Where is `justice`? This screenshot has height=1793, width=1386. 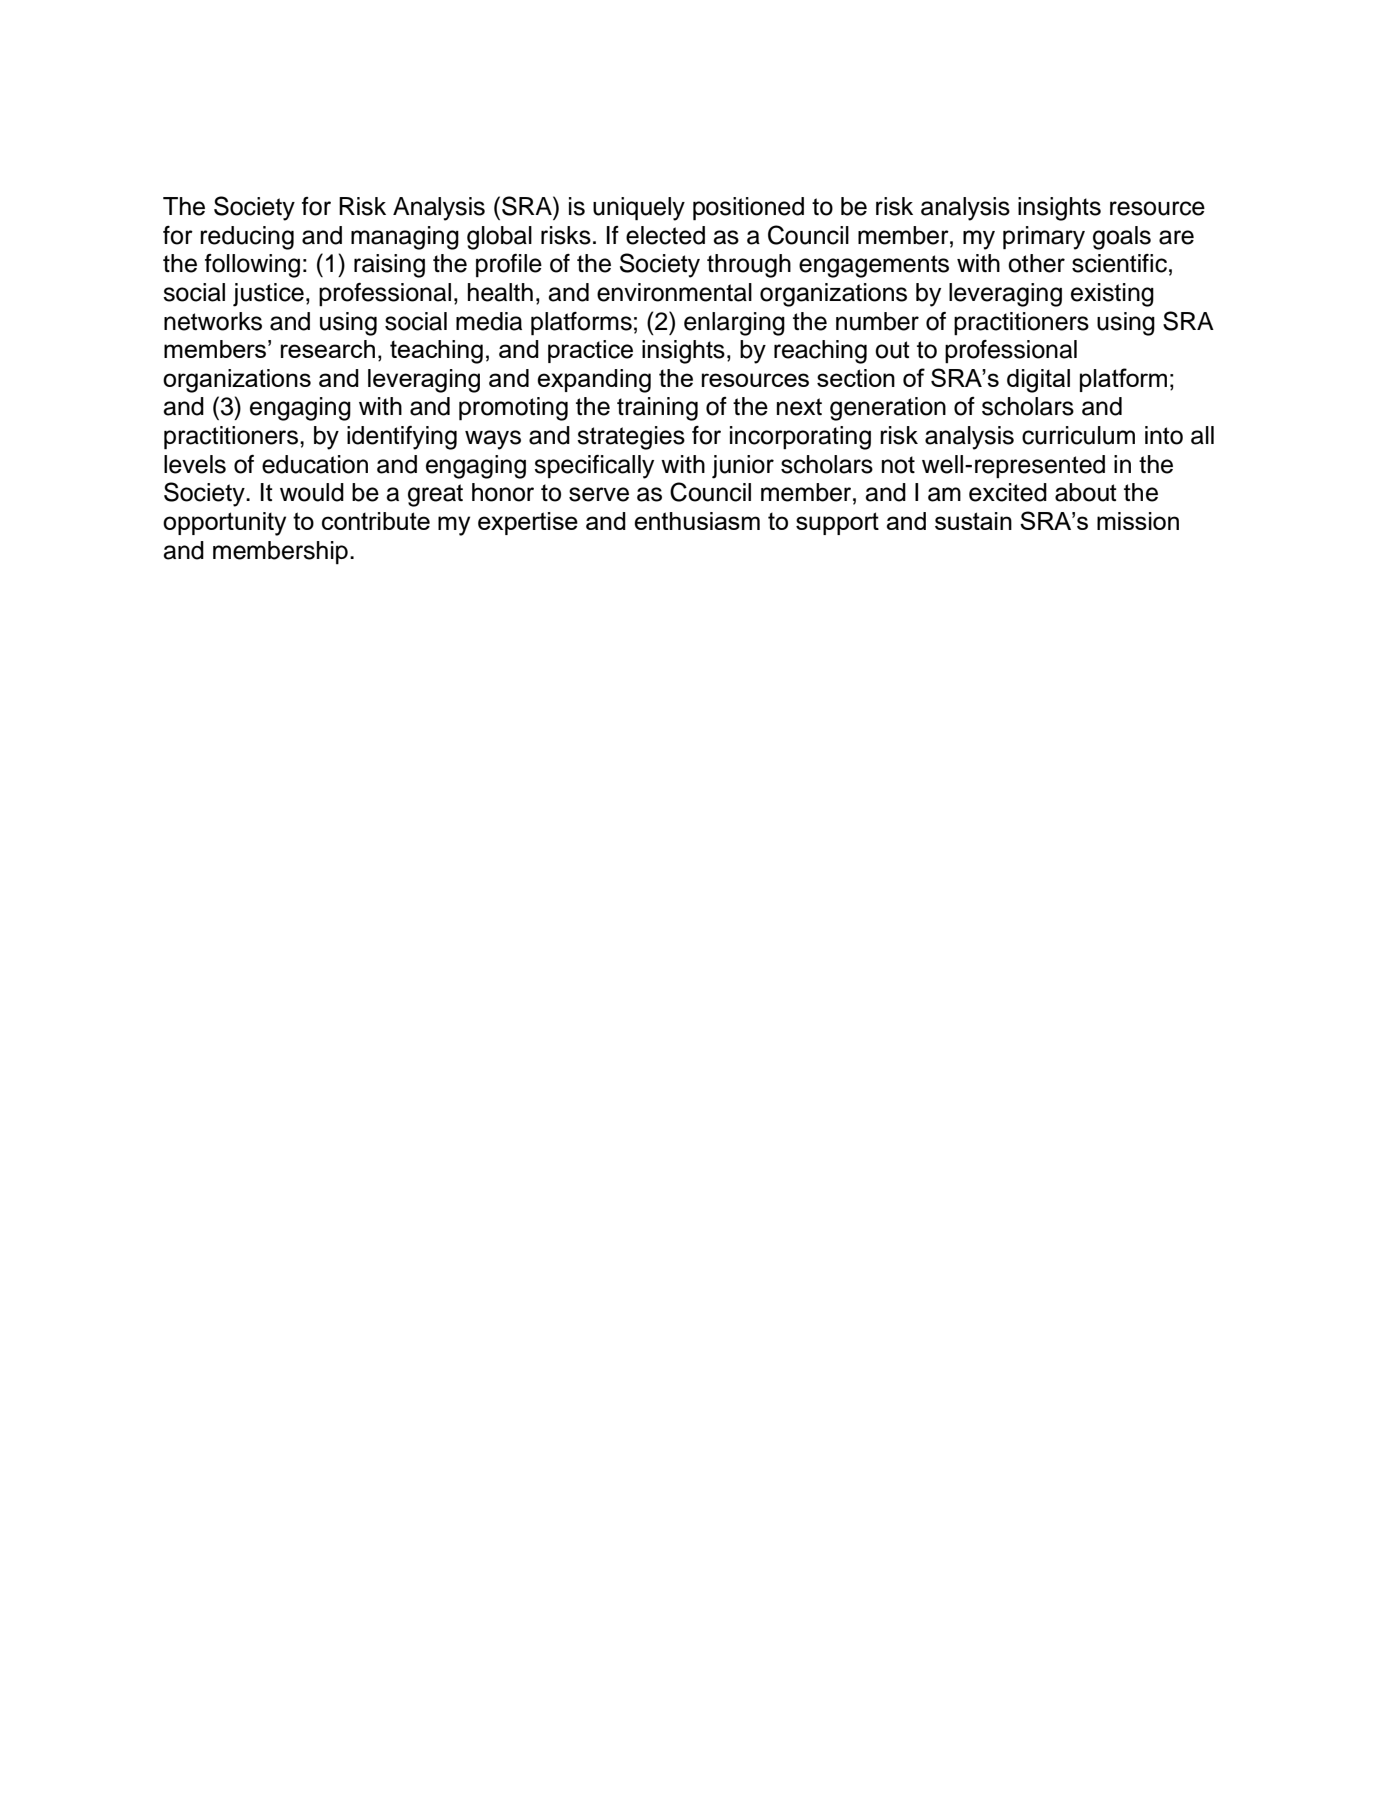
justice is located at coordinates (268, 295).
